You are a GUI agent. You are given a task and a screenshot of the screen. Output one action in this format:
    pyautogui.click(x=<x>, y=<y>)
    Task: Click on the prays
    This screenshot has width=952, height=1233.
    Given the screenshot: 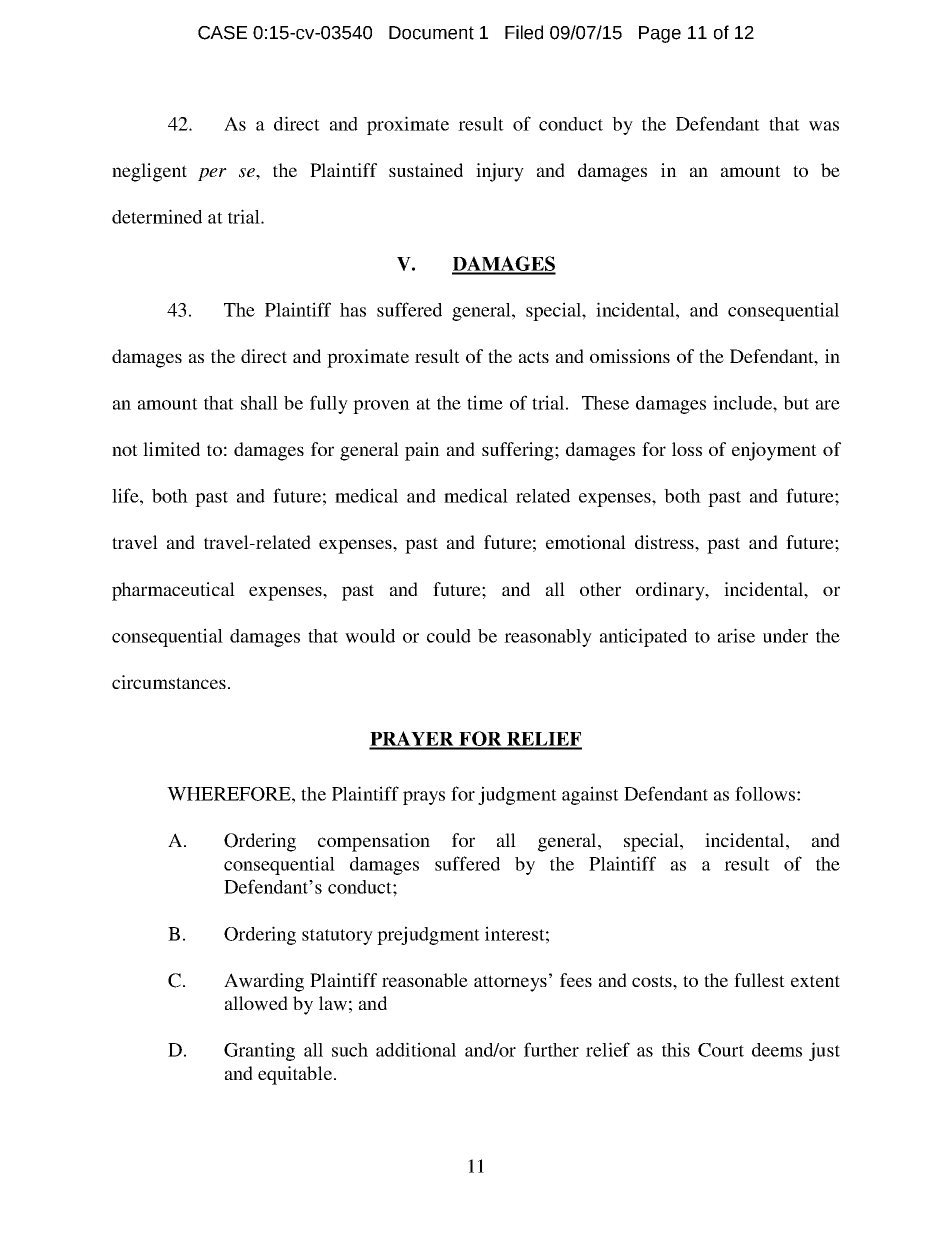 What is the action you would take?
    pyautogui.click(x=424, y=798)
